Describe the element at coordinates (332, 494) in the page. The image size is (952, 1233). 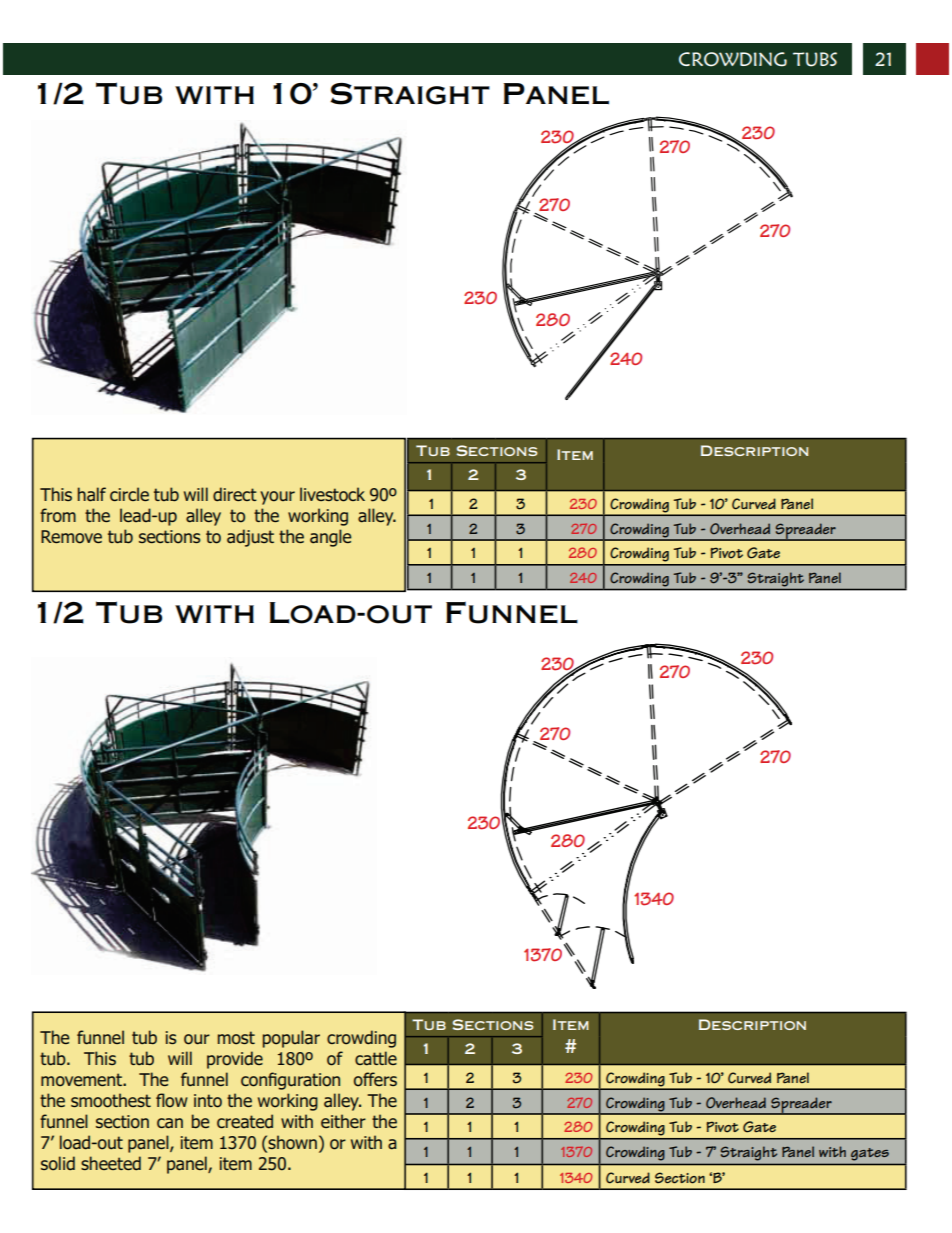
I see `livestock` at that location.
